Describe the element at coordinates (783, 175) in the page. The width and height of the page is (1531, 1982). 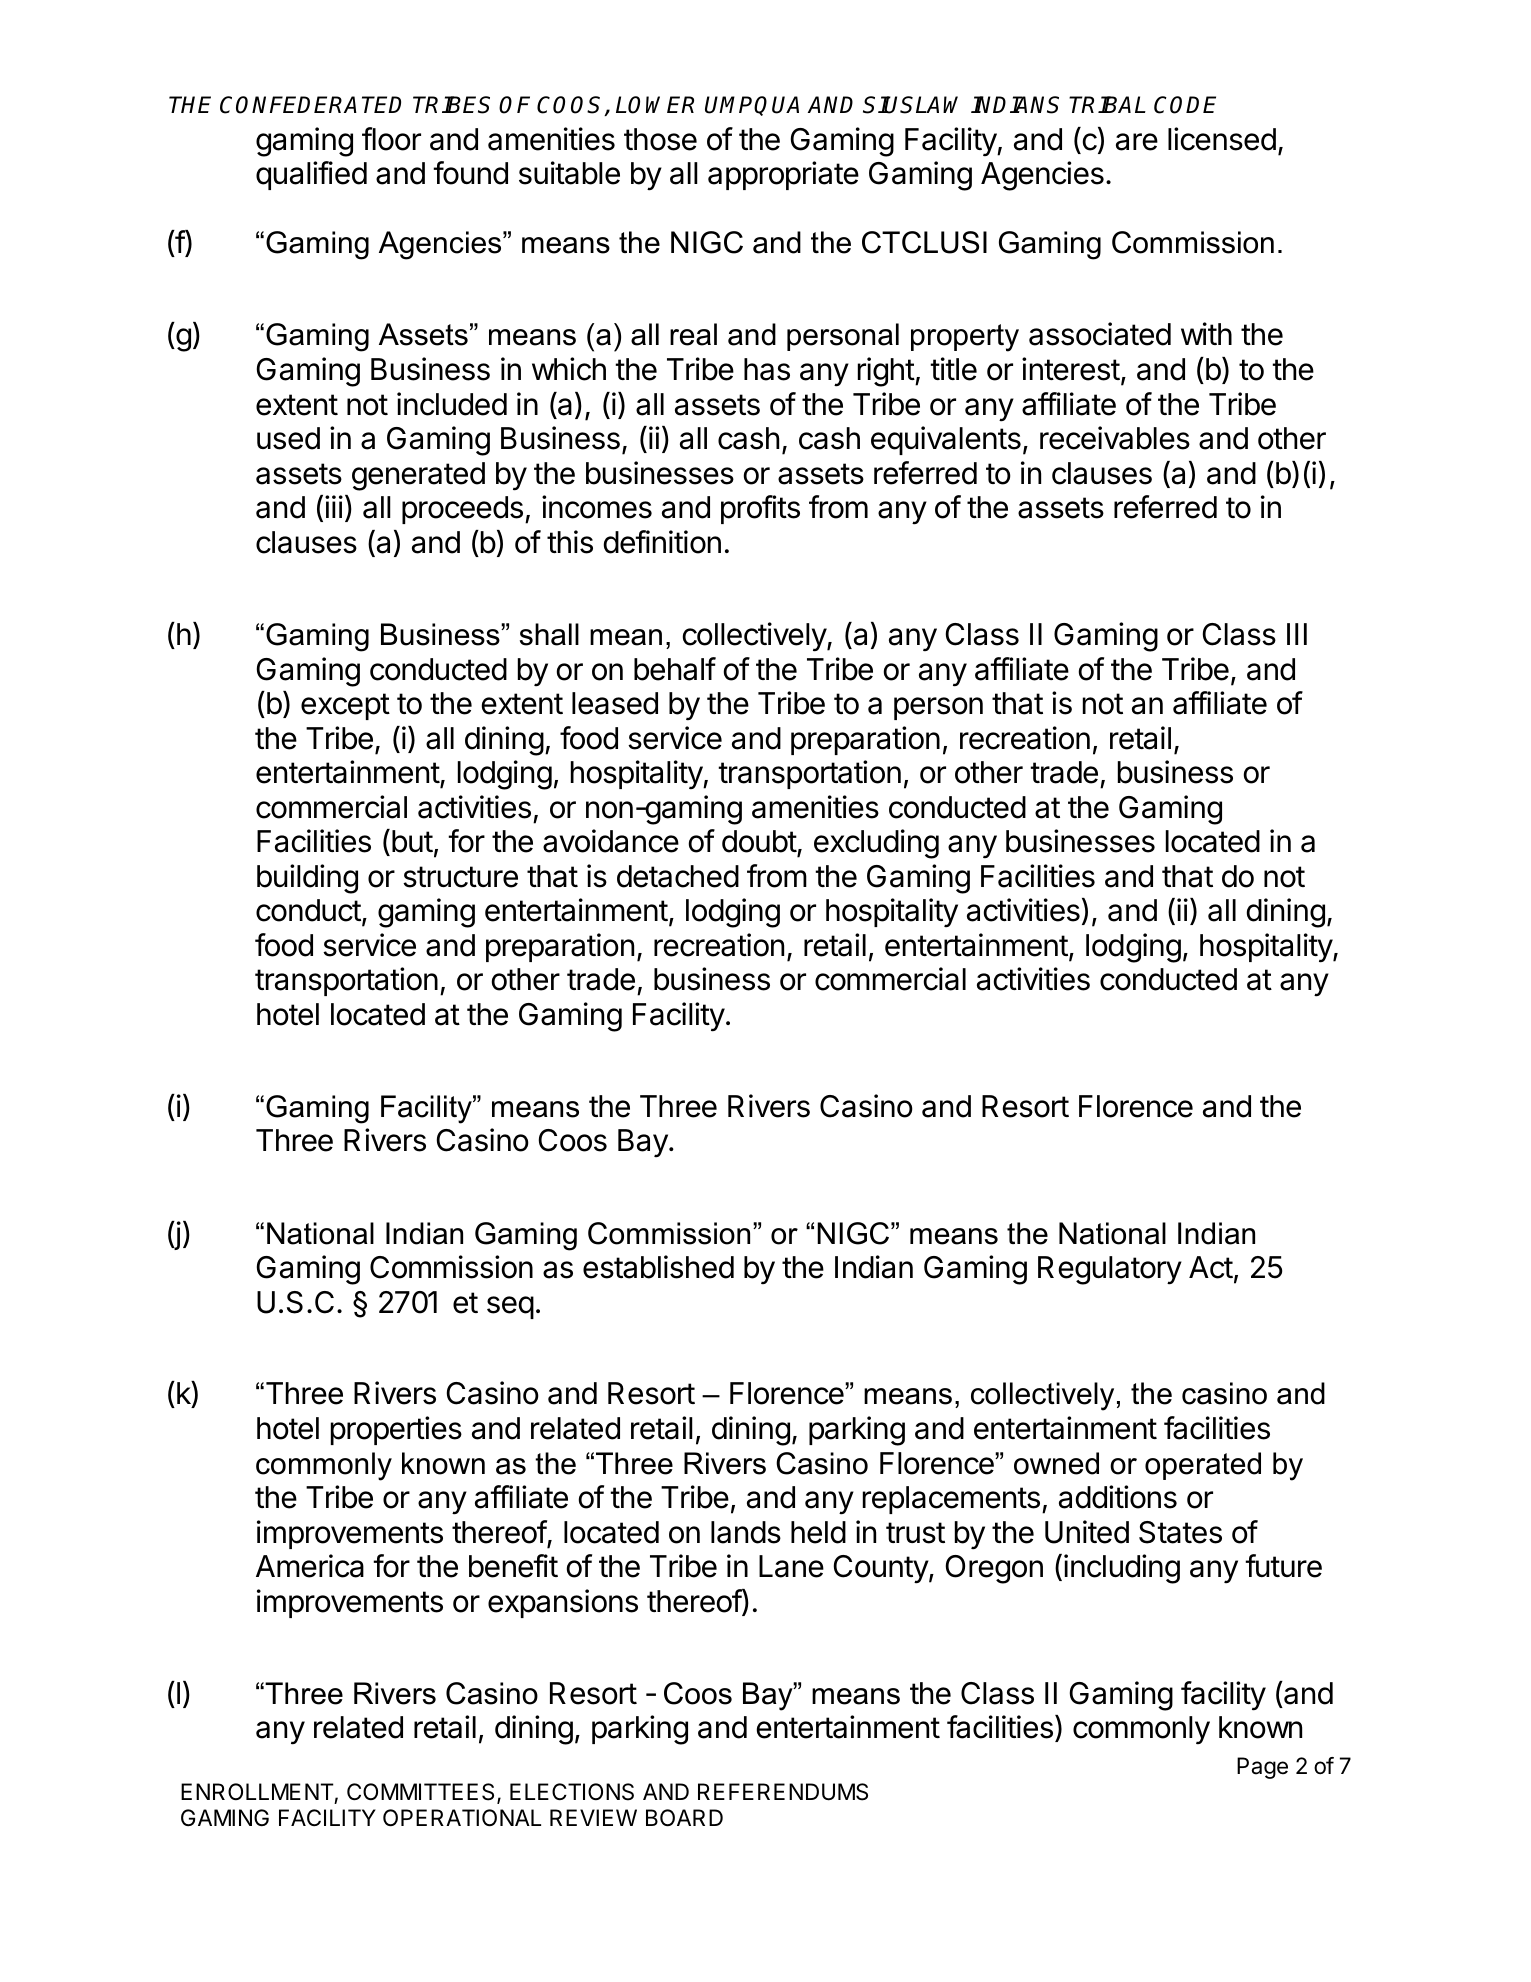
I see `appropriate` at that location.
